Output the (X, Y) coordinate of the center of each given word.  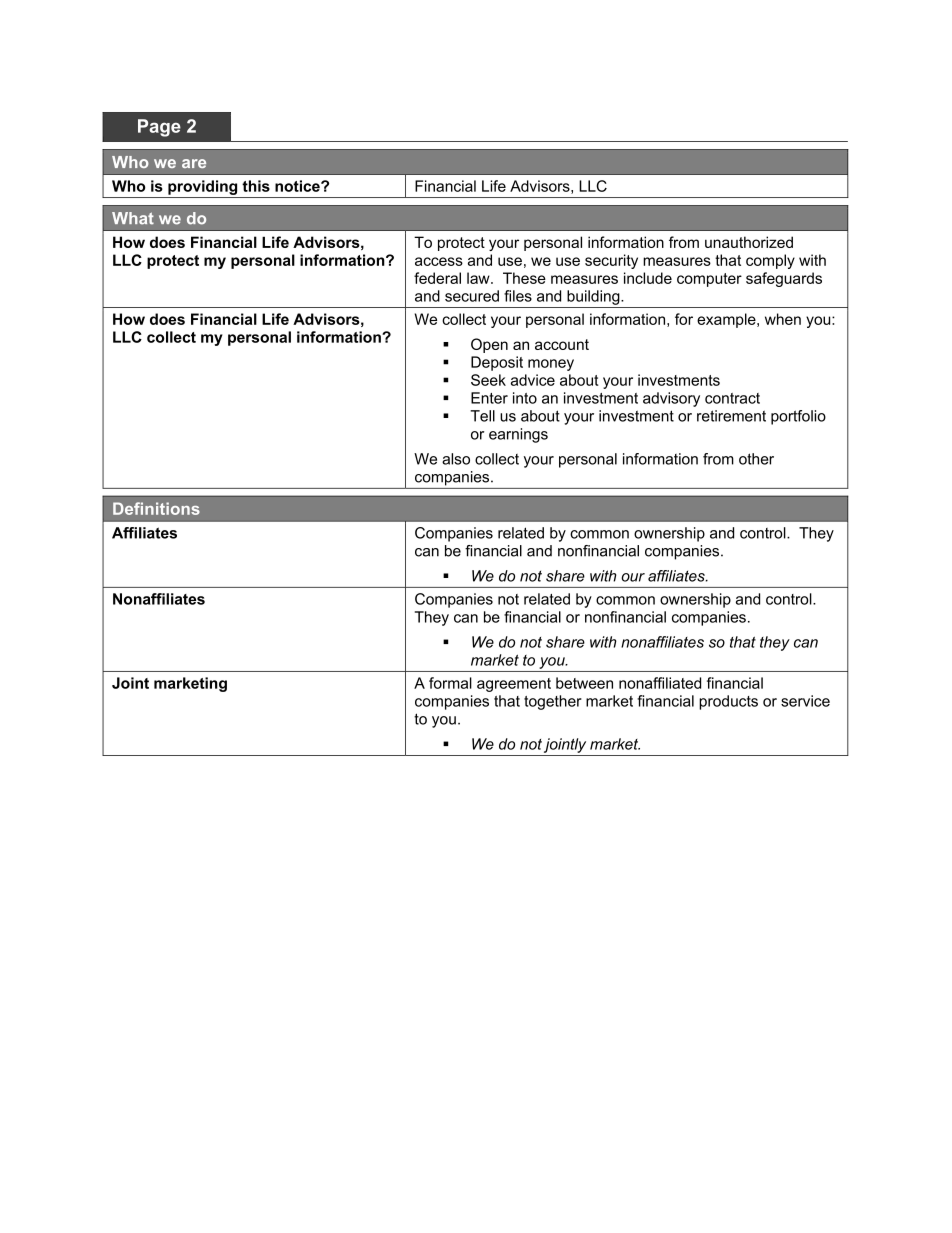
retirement (731, 416)
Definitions (156, 508)
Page (159, 128)
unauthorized (749, 242)
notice (298, 186)
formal (450, 683)
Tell (482, 416)
